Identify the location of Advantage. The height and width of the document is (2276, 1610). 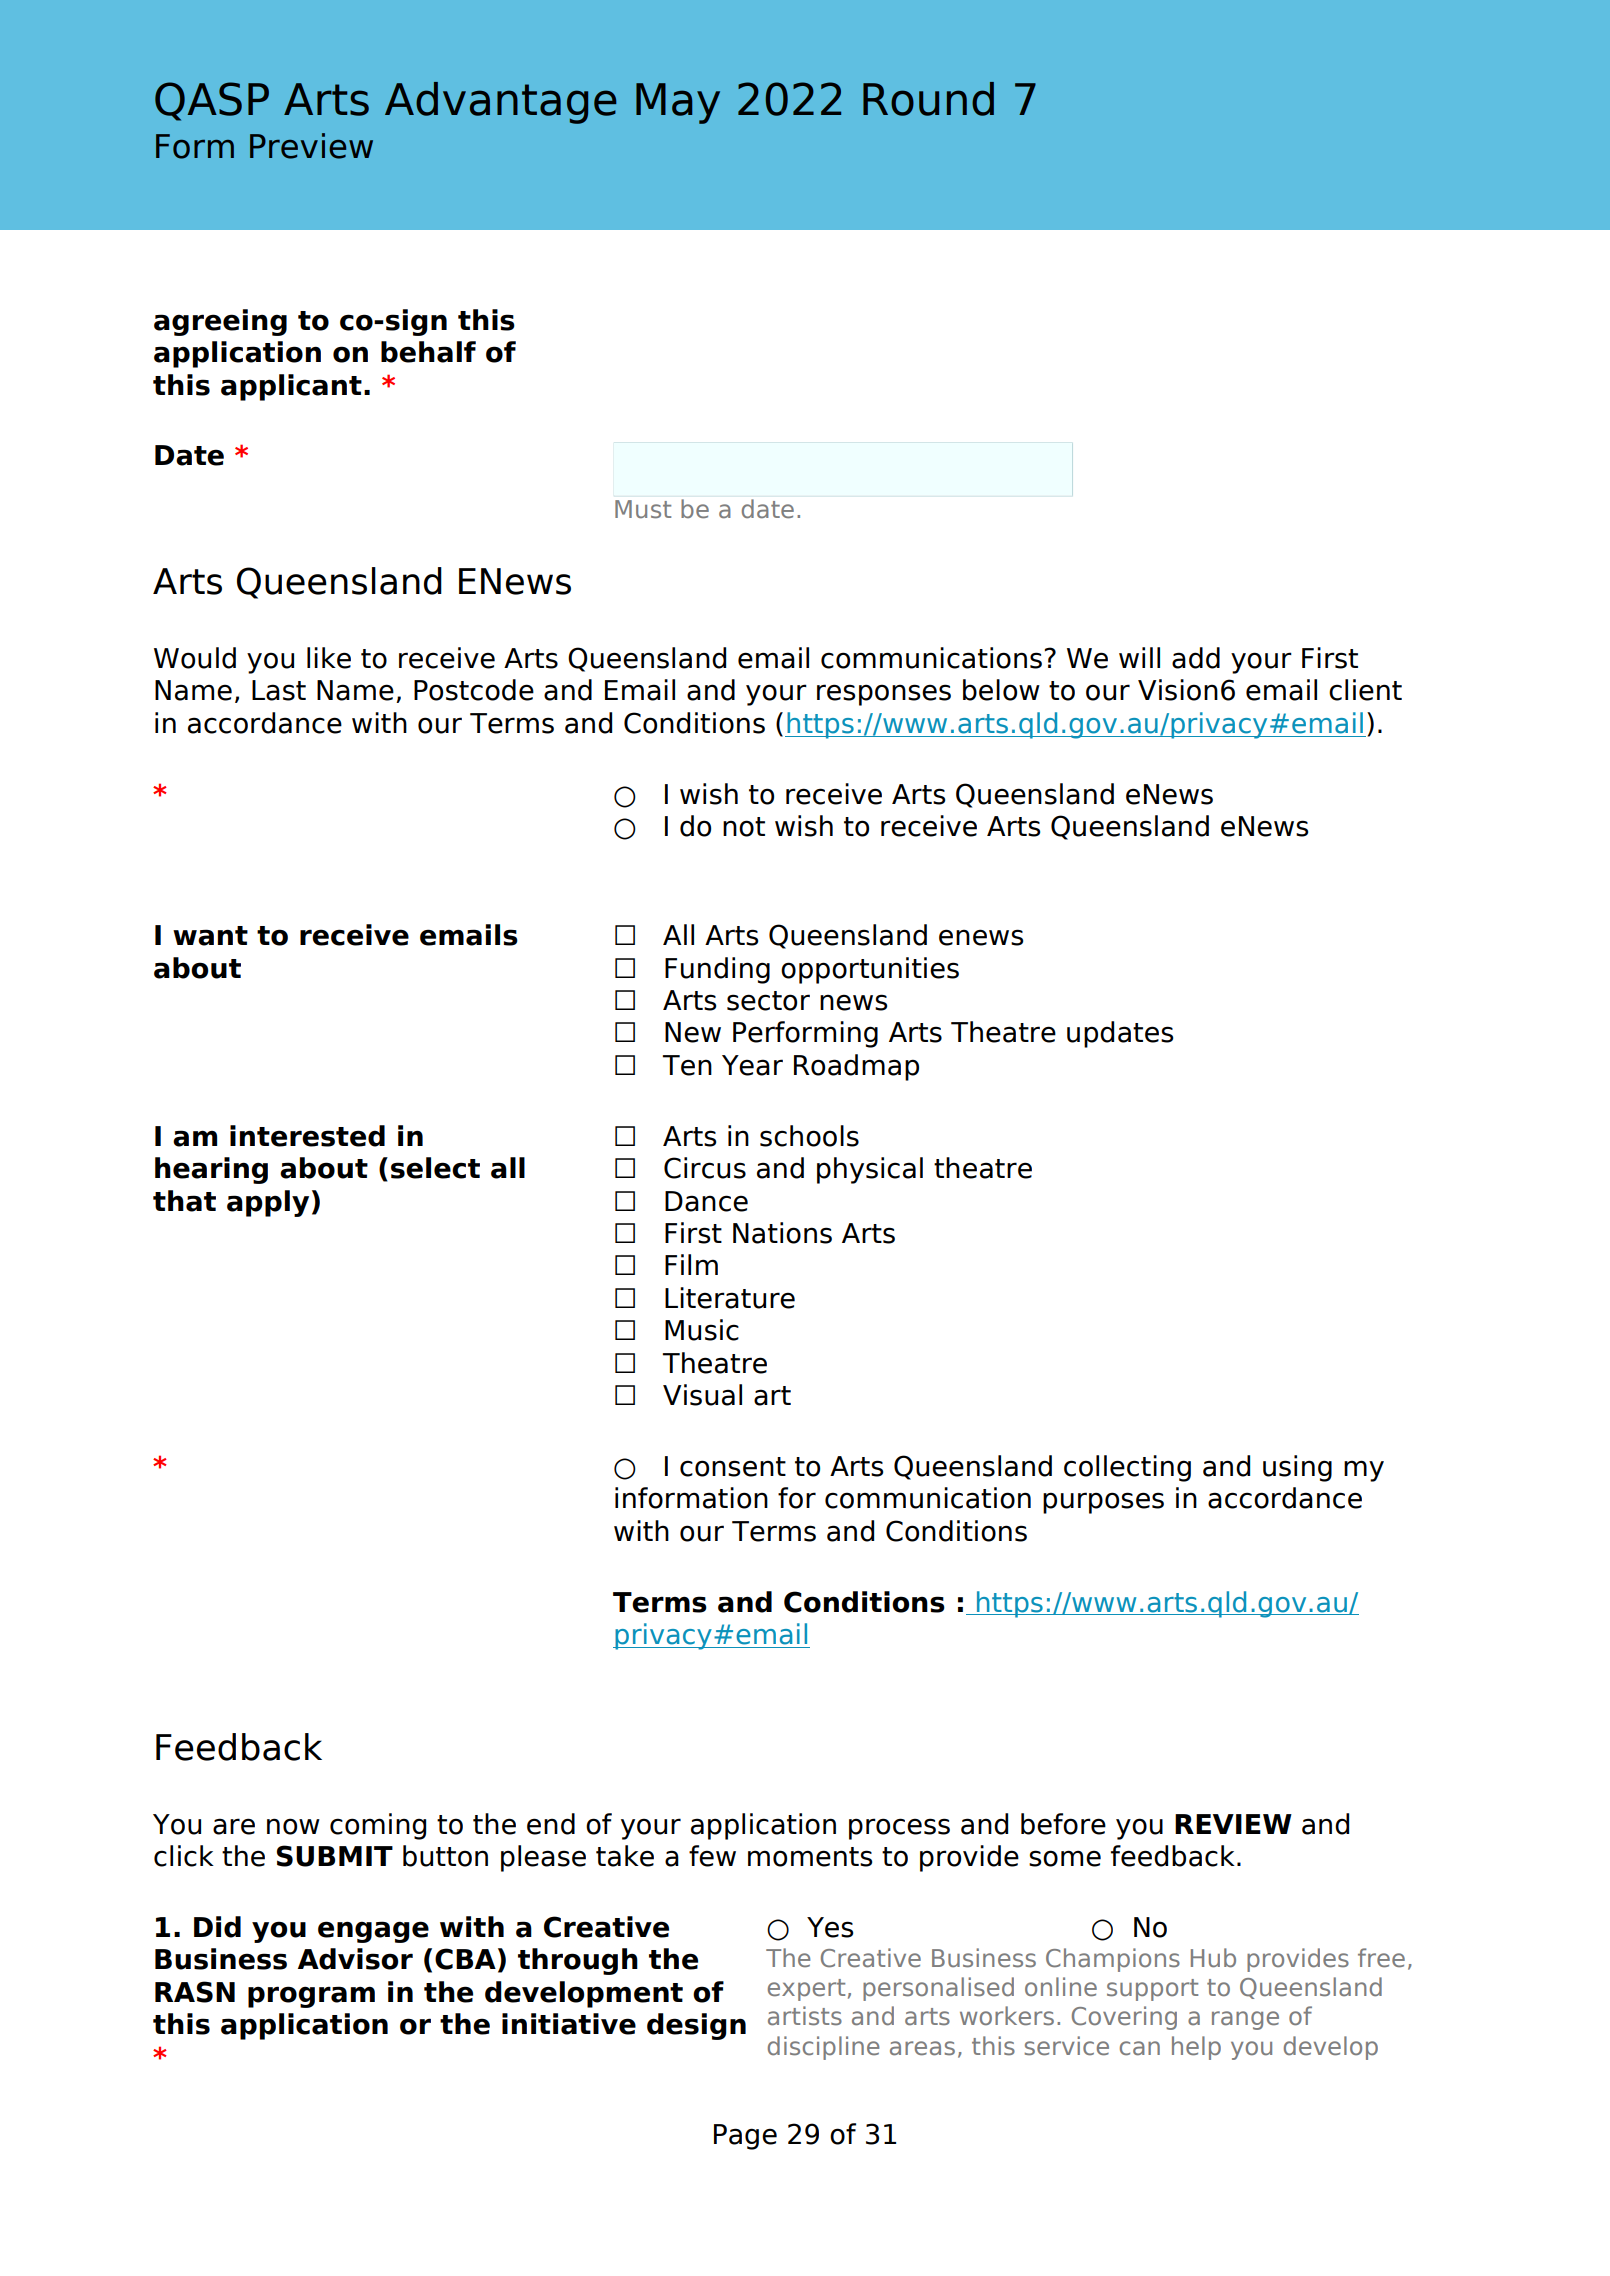
(500, 103).
